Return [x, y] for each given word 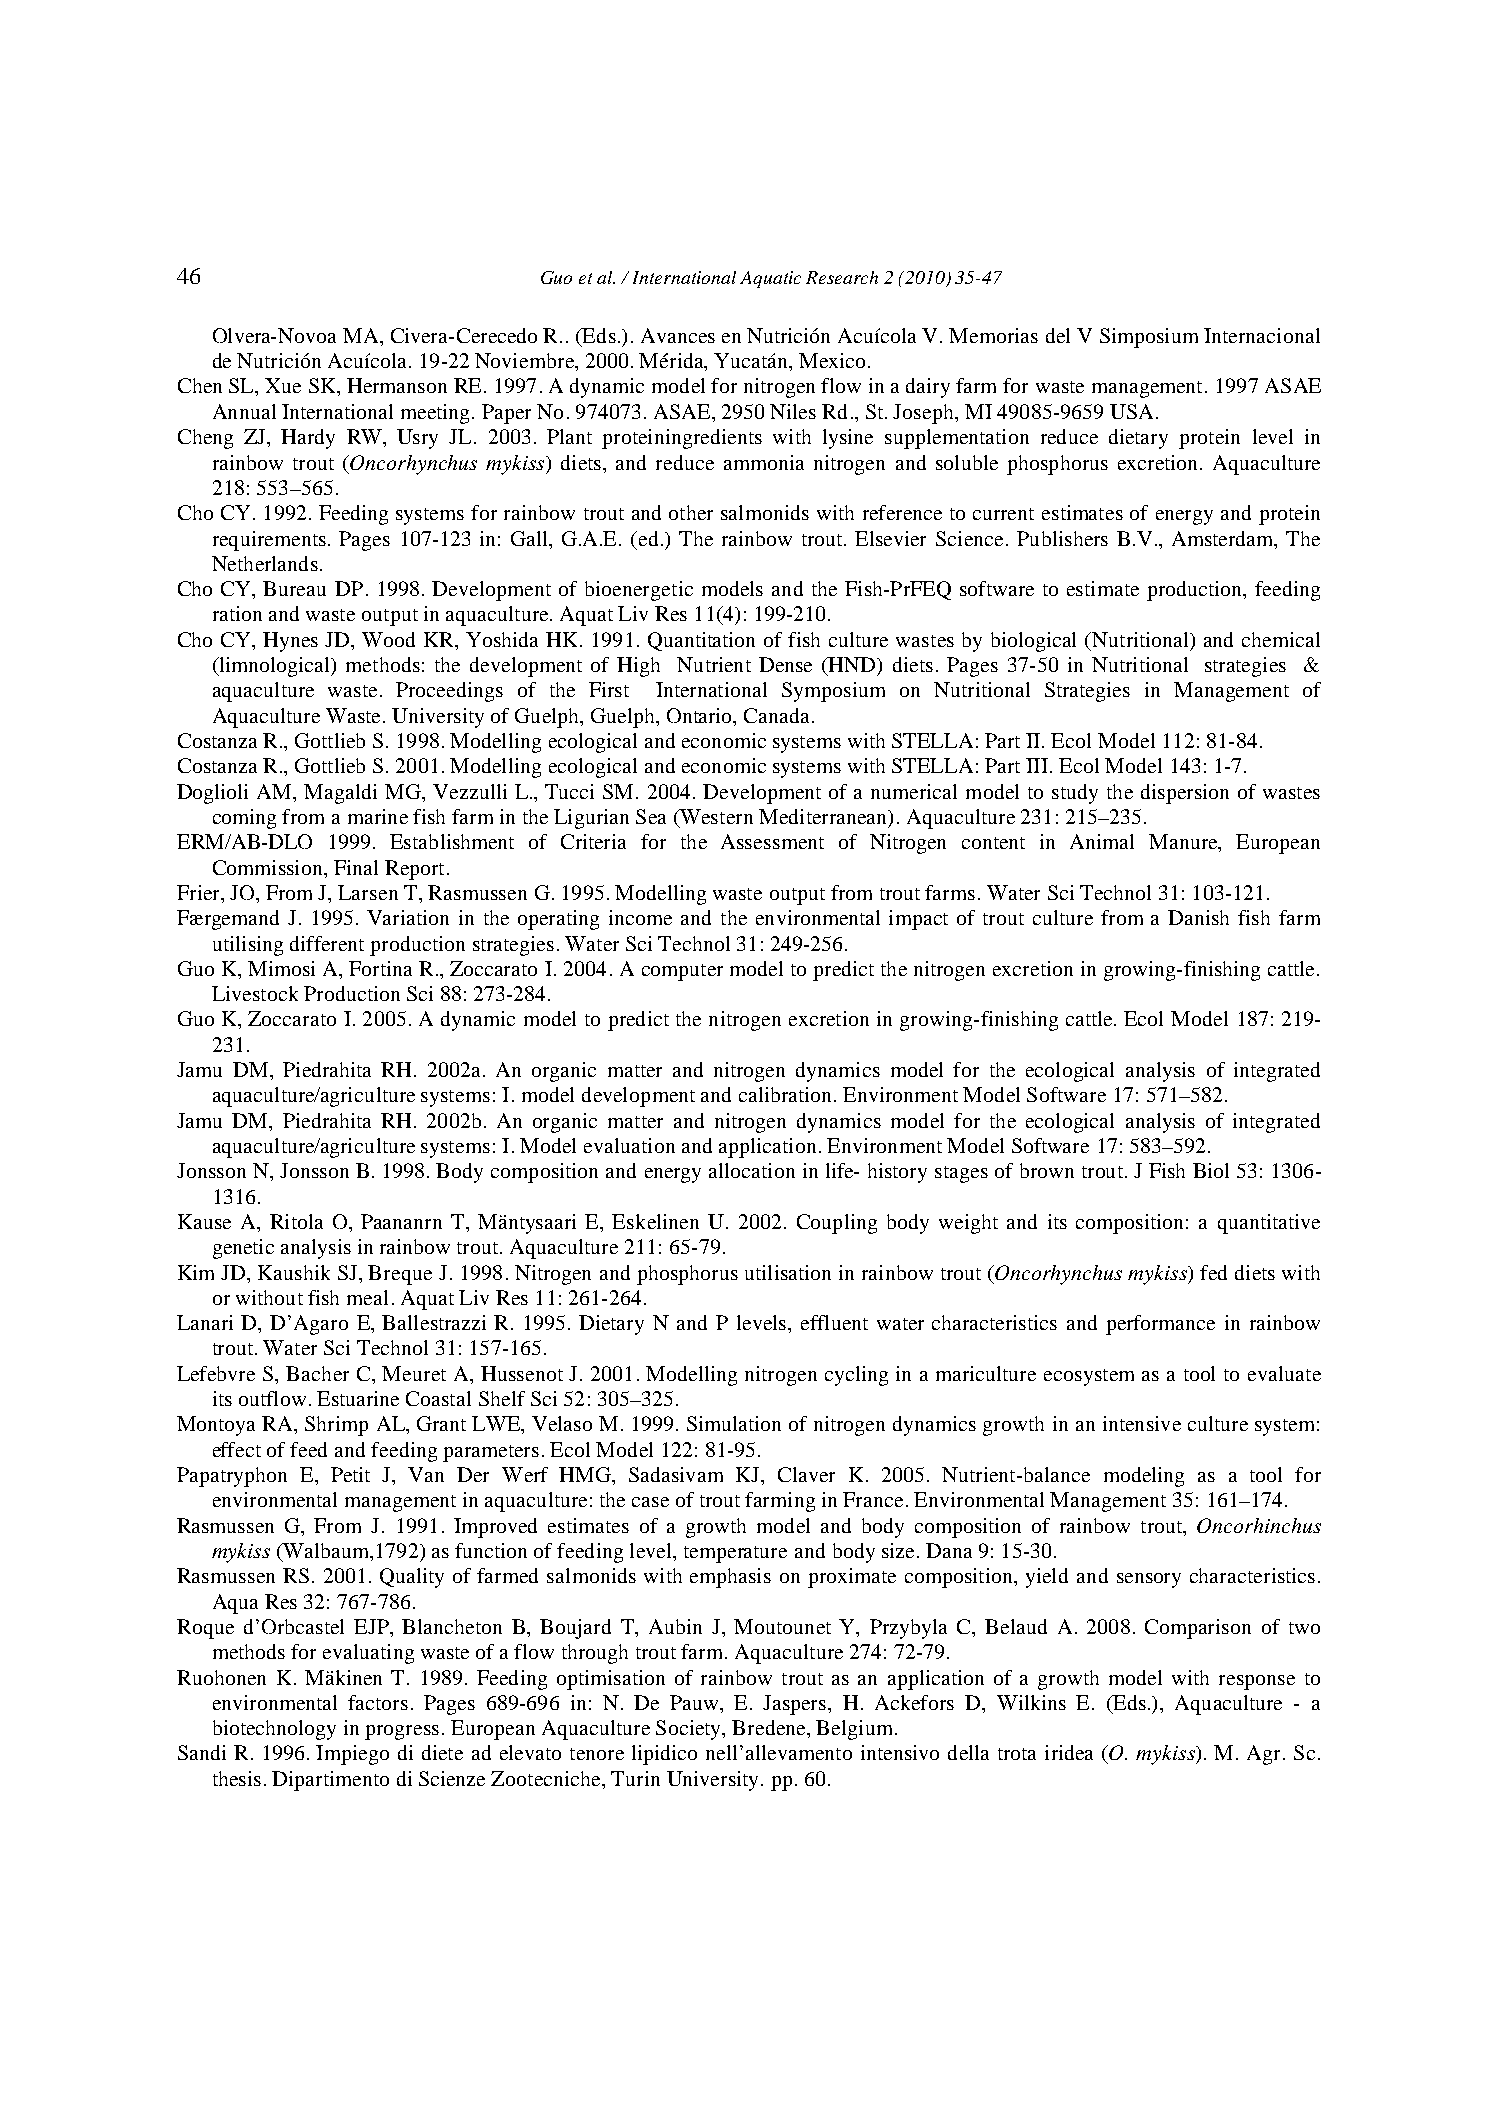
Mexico [832, 360]
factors [378, 1702]
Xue [283, 385]
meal [367, 1297]
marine [378, 816]
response [1257, 1682]
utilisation [788, 1272]
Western [715, 816]
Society [689, 1730]
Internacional [1262, 335]
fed [1213, 1272]
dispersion [1185, 794]
